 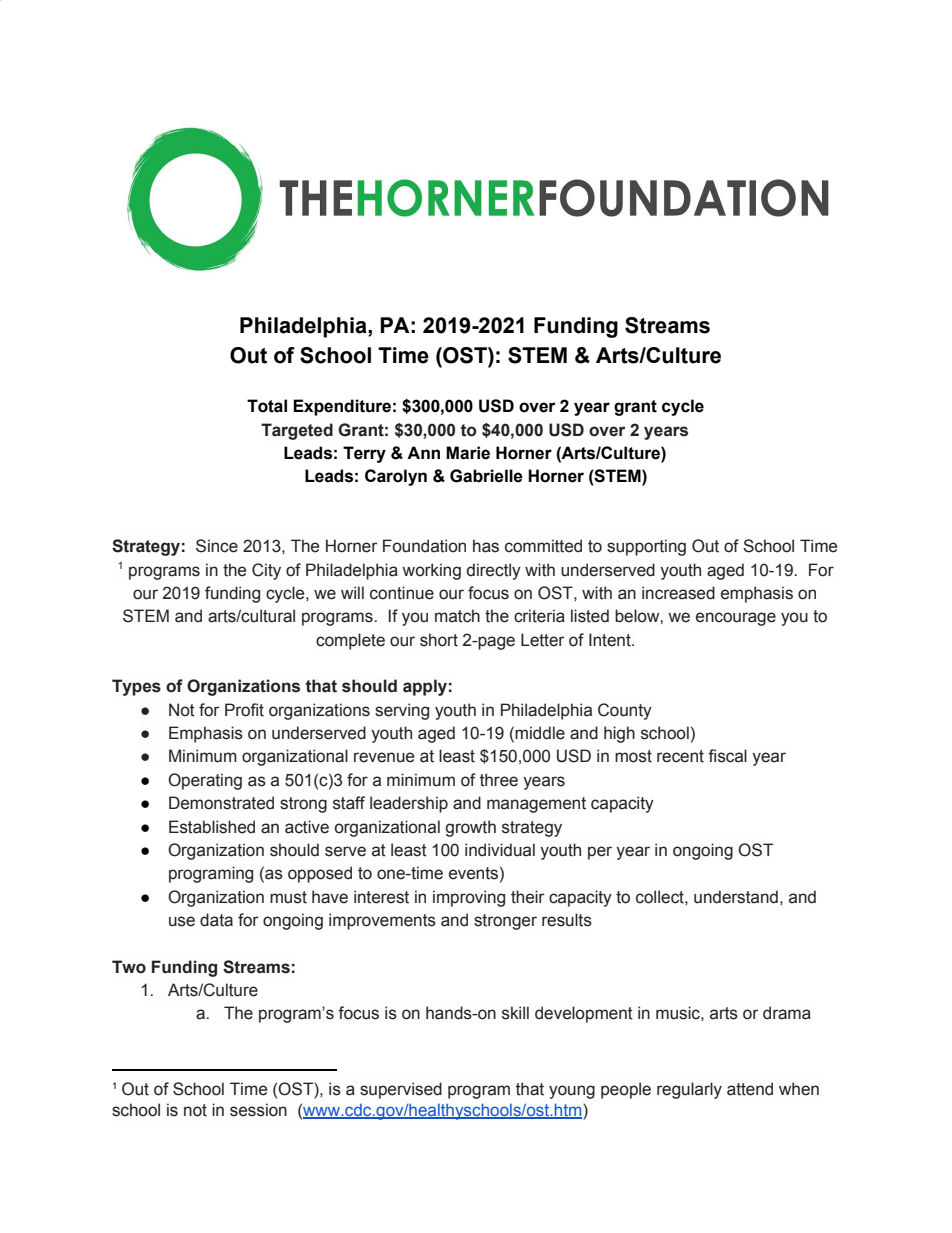 What do you see at coordinates (494, 571) in the page?
I see `directly` at bounding box center [494, 571].
